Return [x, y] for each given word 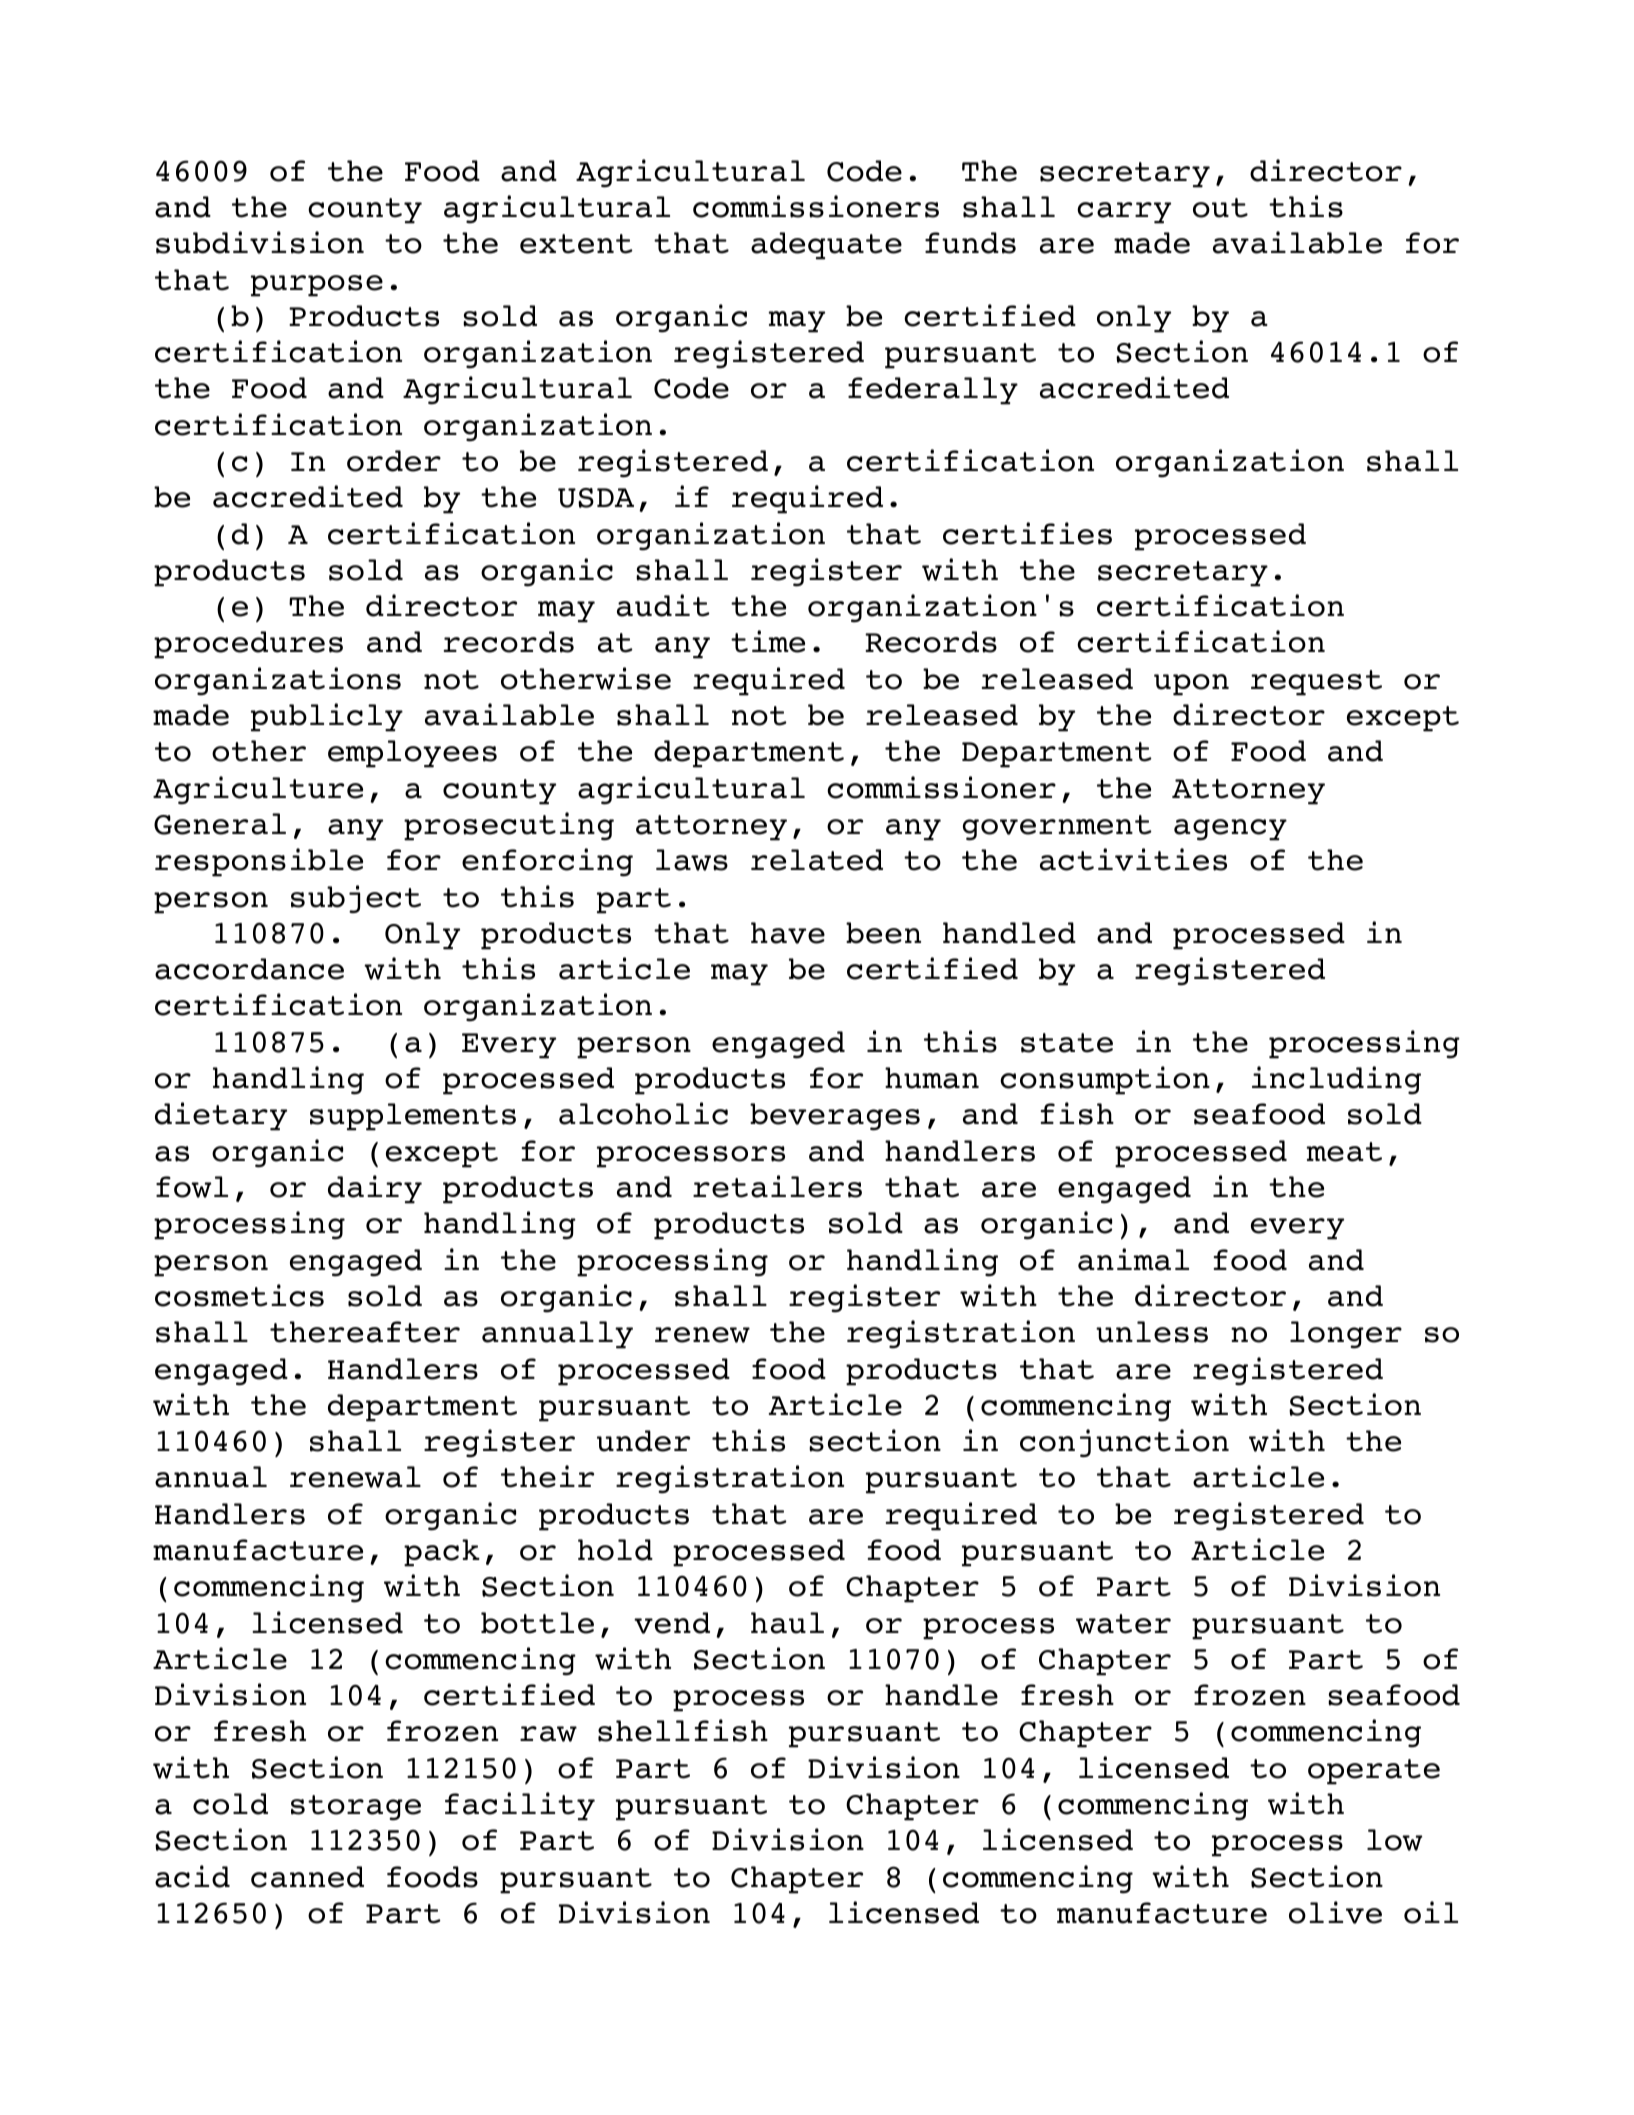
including [1336, 1080]
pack [442, 1553]
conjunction [1124, 1443]
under [643, 1441]
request [1316, 683]
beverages [835, 1117]
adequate [826, 246]
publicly [327, 717]
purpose [317, 286]
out [1220, 208]
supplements [413, 1117]
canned [307, 1877]
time [768, 641]
